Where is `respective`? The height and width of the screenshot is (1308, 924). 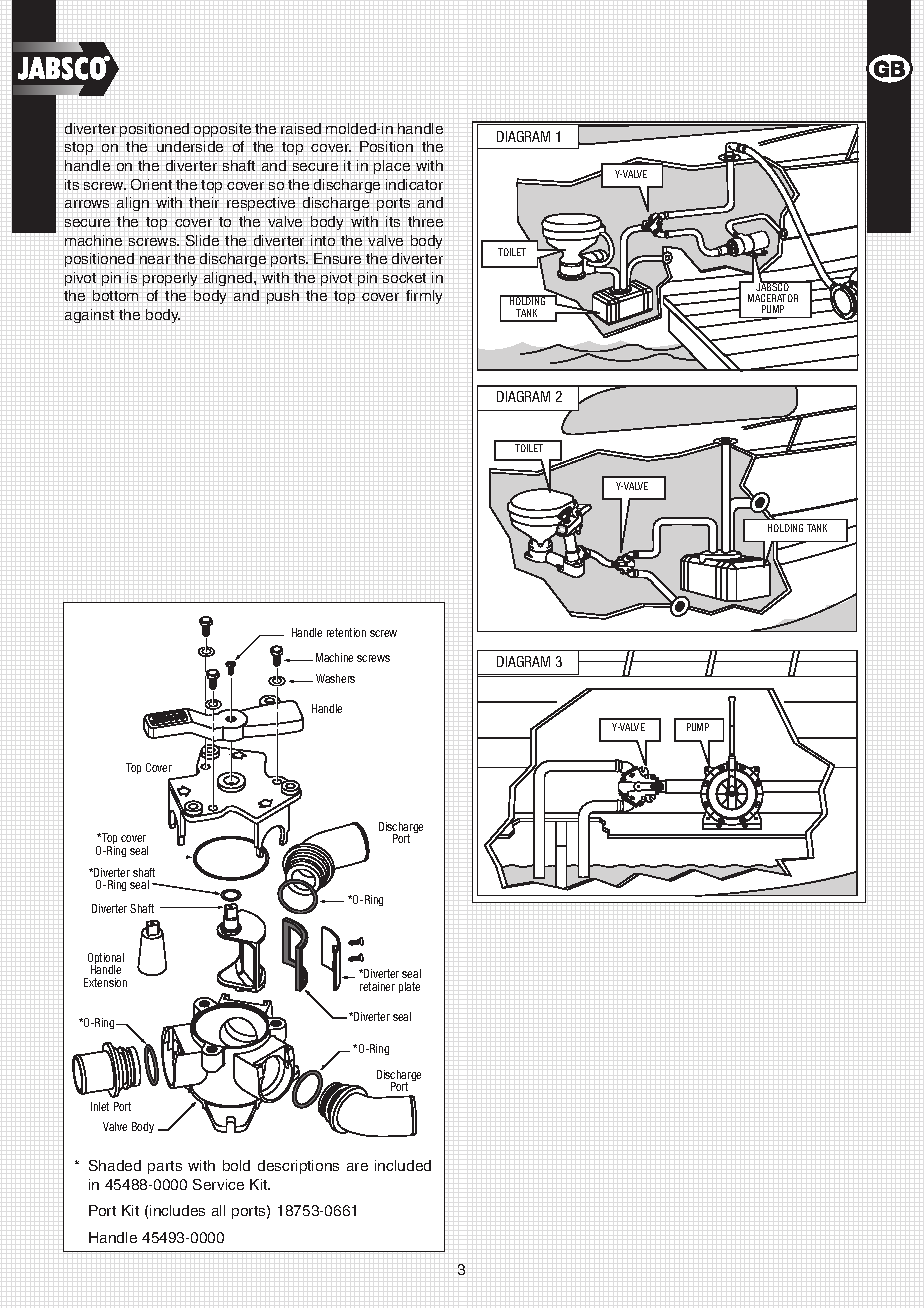 respective is located at coordinates (261, 204).
